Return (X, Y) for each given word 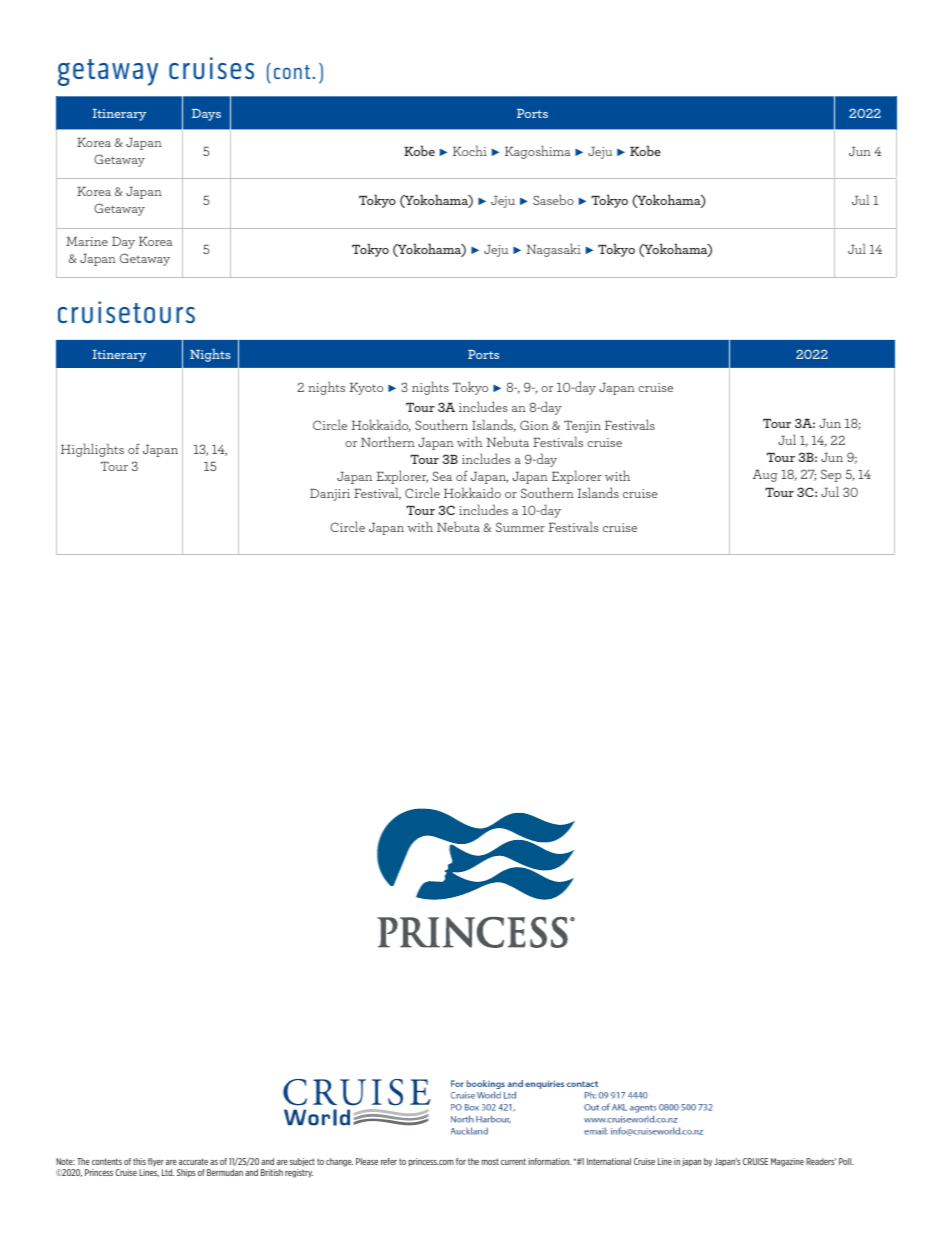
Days (206, 115)
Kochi (470, 150)
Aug (765, 475)
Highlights (92, 450)
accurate (193, 1161)
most (490, 1161)
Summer (520, 527)
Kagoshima (538, 152)
